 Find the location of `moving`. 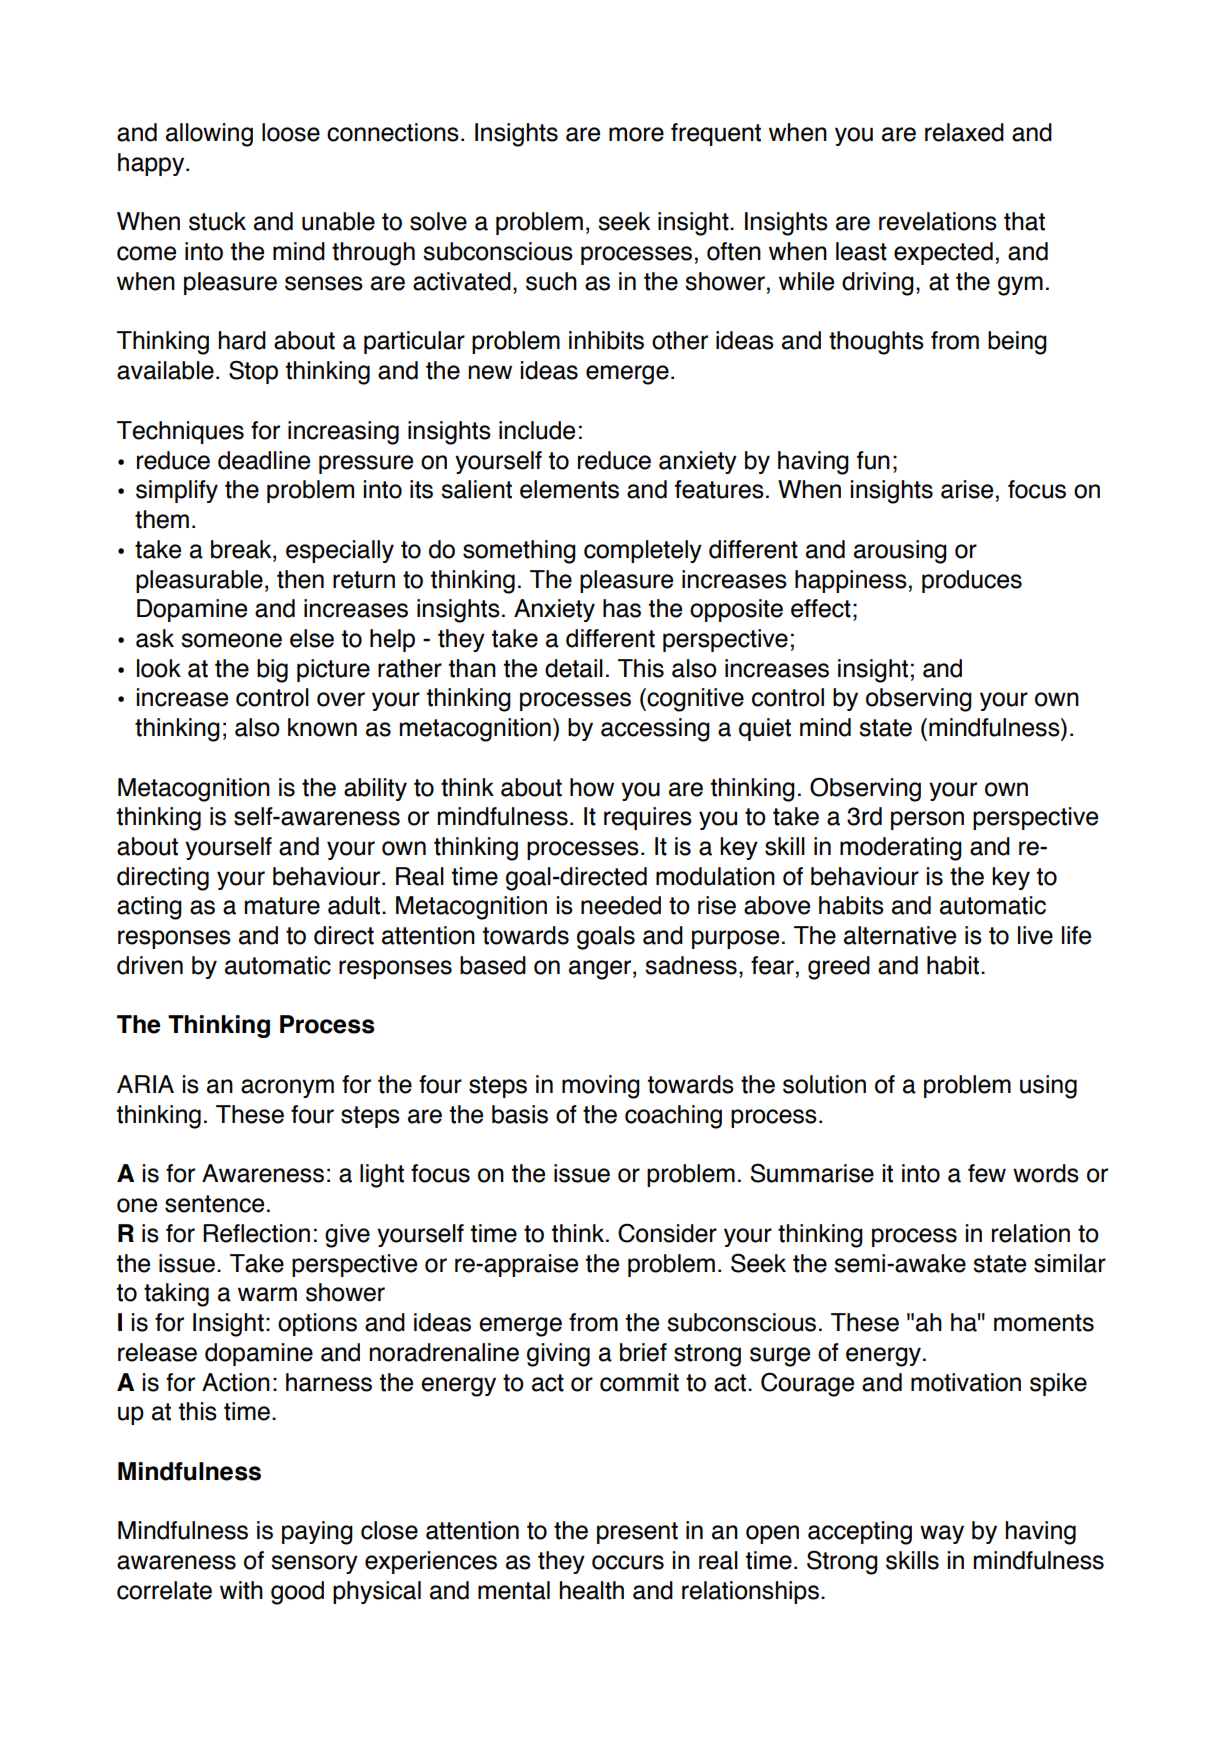

moving is located at coordinates (601, 1087).
